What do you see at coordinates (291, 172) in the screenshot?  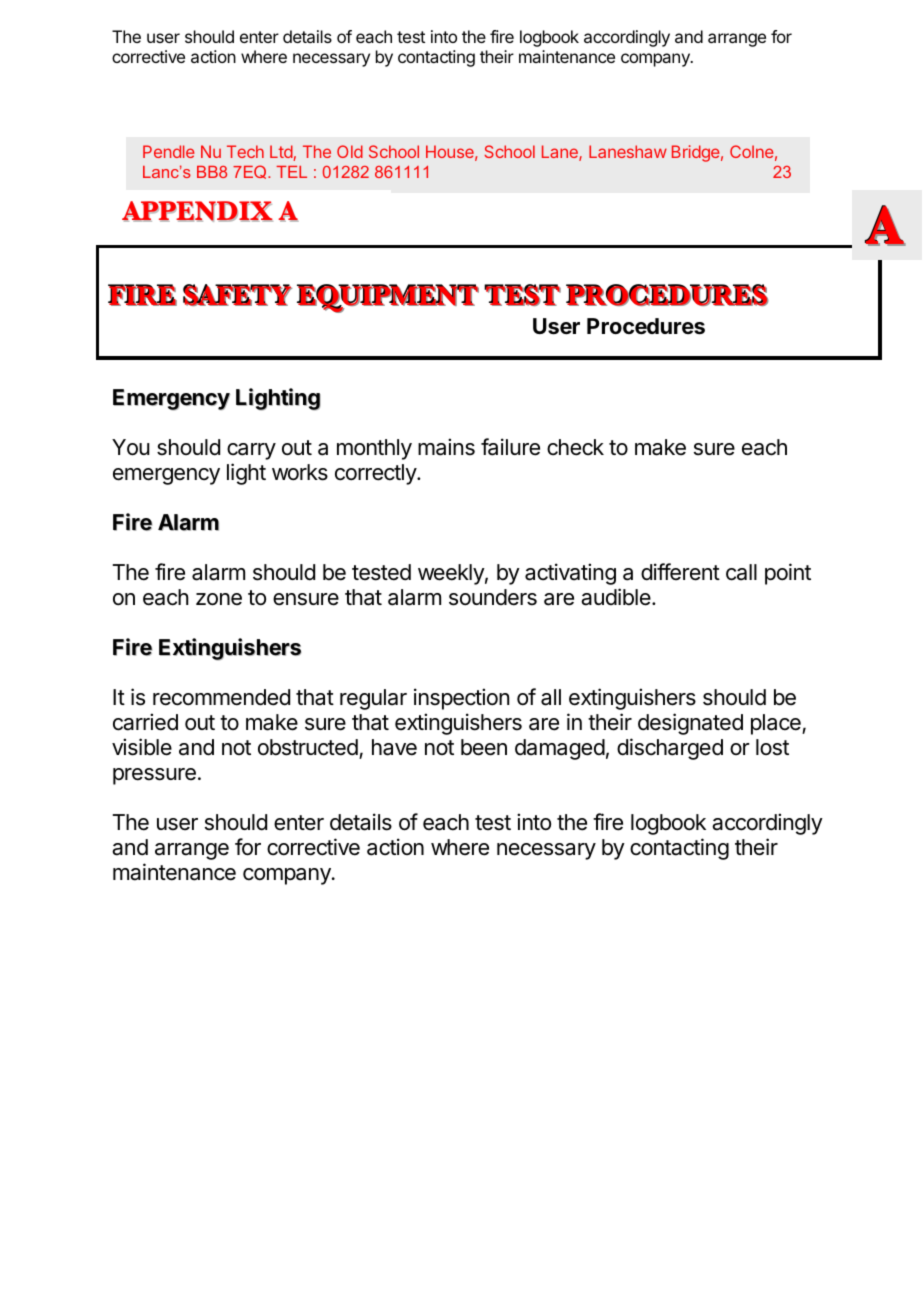 I see `TEL` at bounding box center [291, 172].
